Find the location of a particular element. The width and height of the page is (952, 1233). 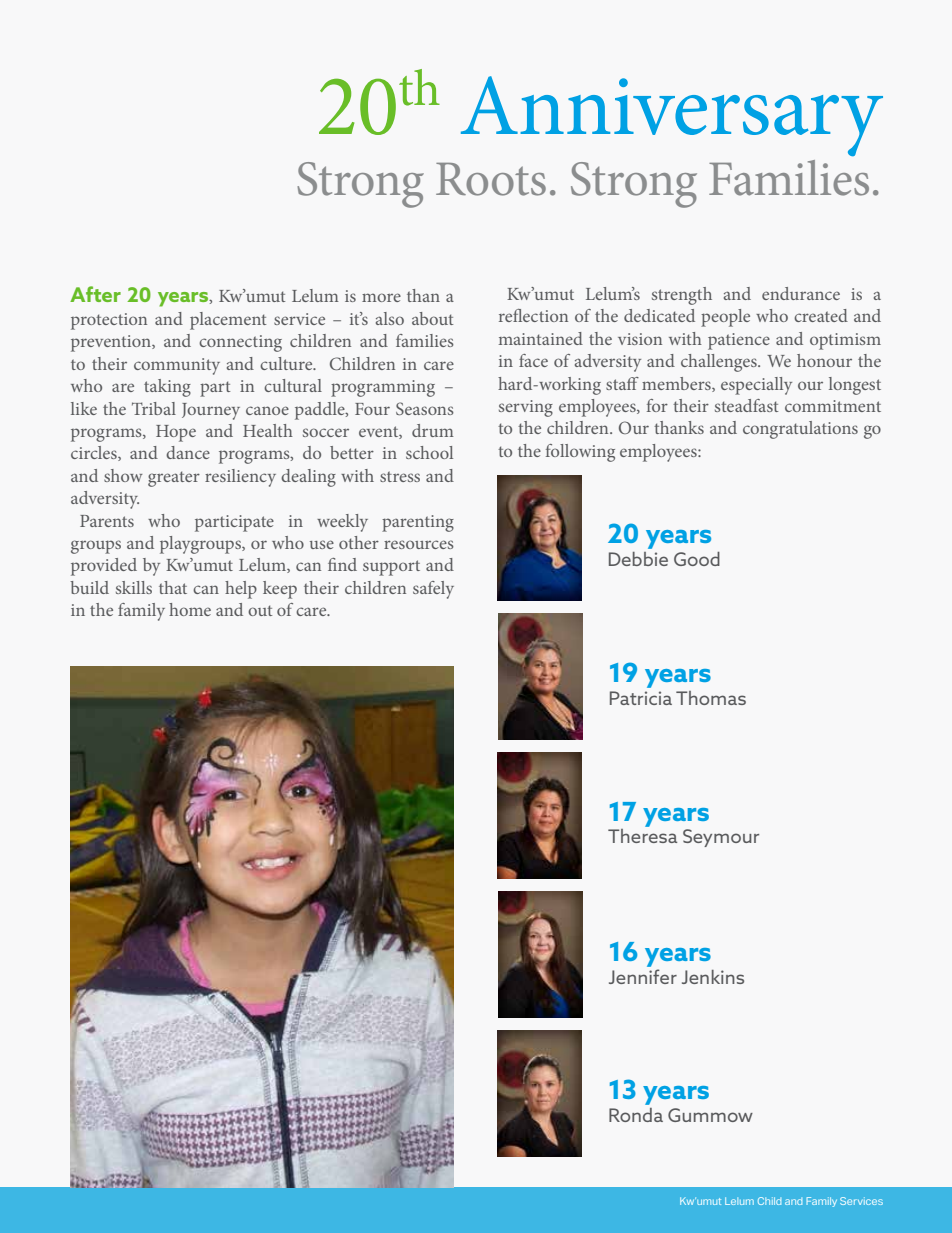

Jennifer is located at coordinates (643, 976).
